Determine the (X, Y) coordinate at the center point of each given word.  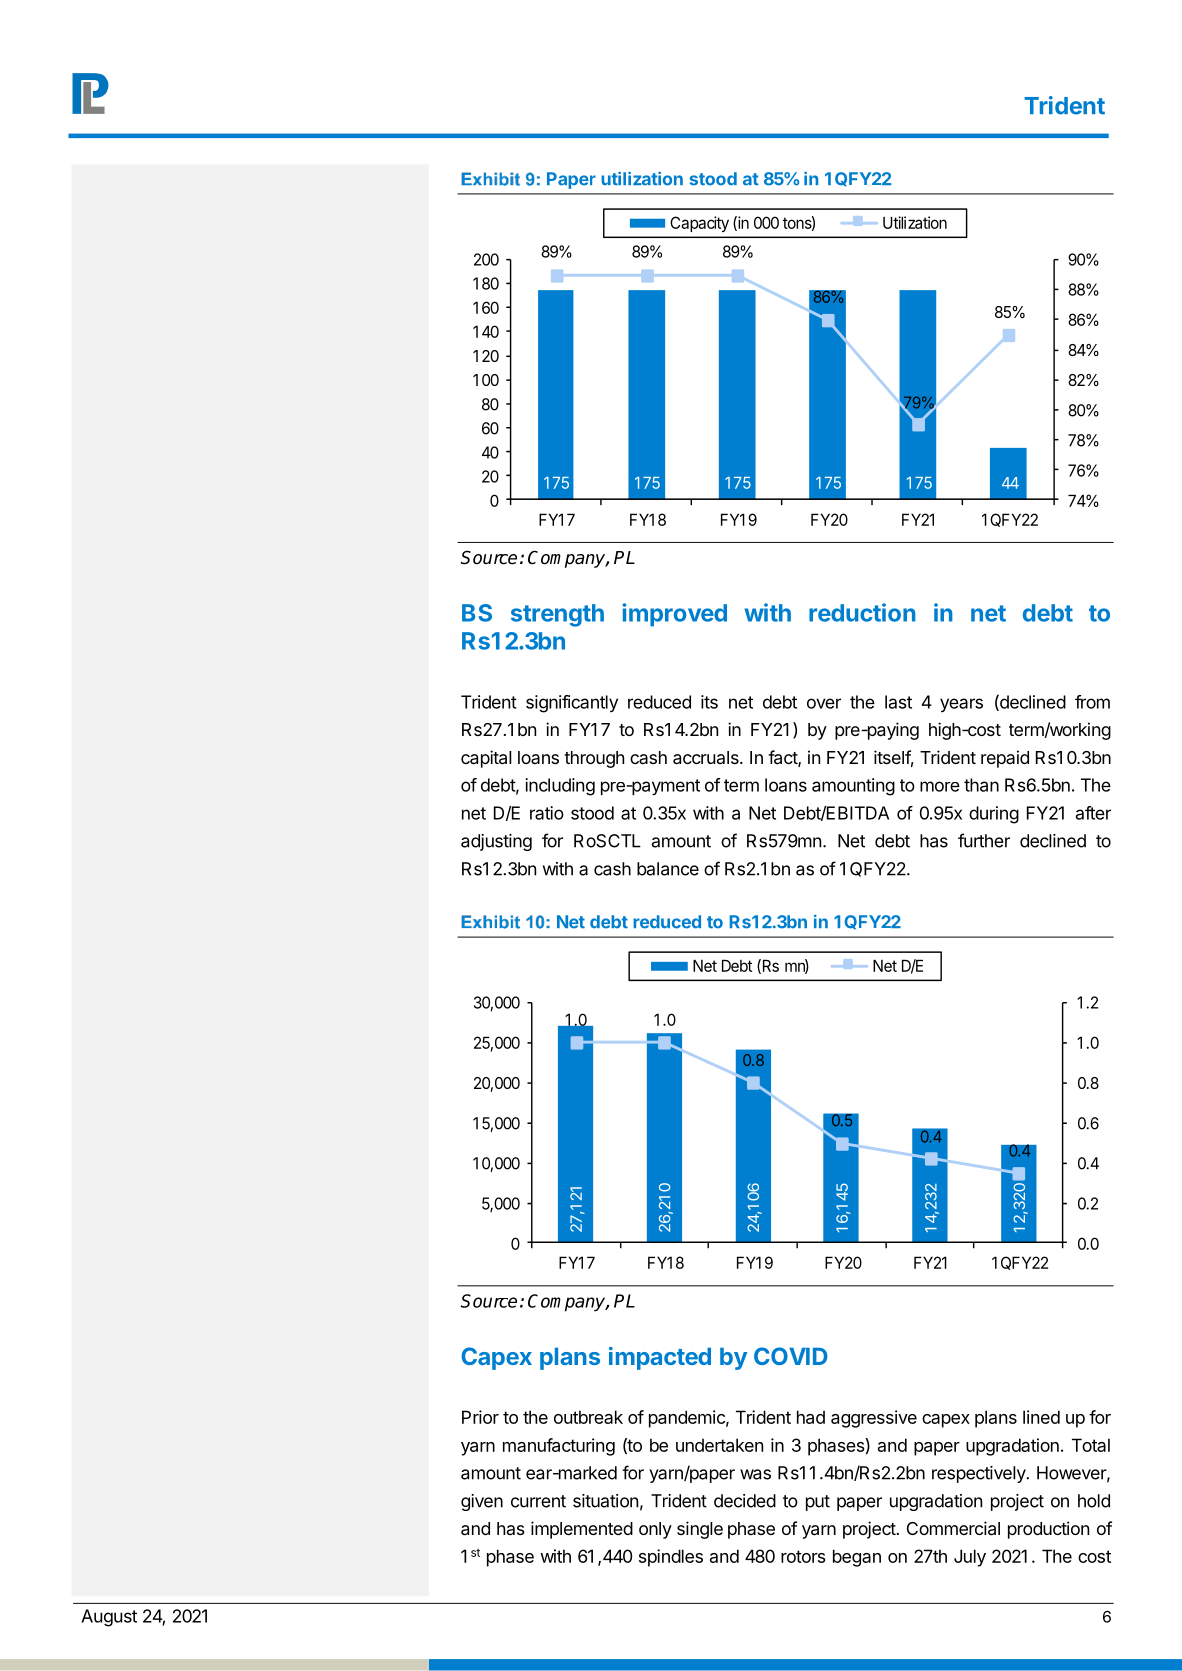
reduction (862, 612)
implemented (582, 1530)
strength (557, 615)
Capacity (699, 224)
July (970, 1558)
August (109, 1618)
